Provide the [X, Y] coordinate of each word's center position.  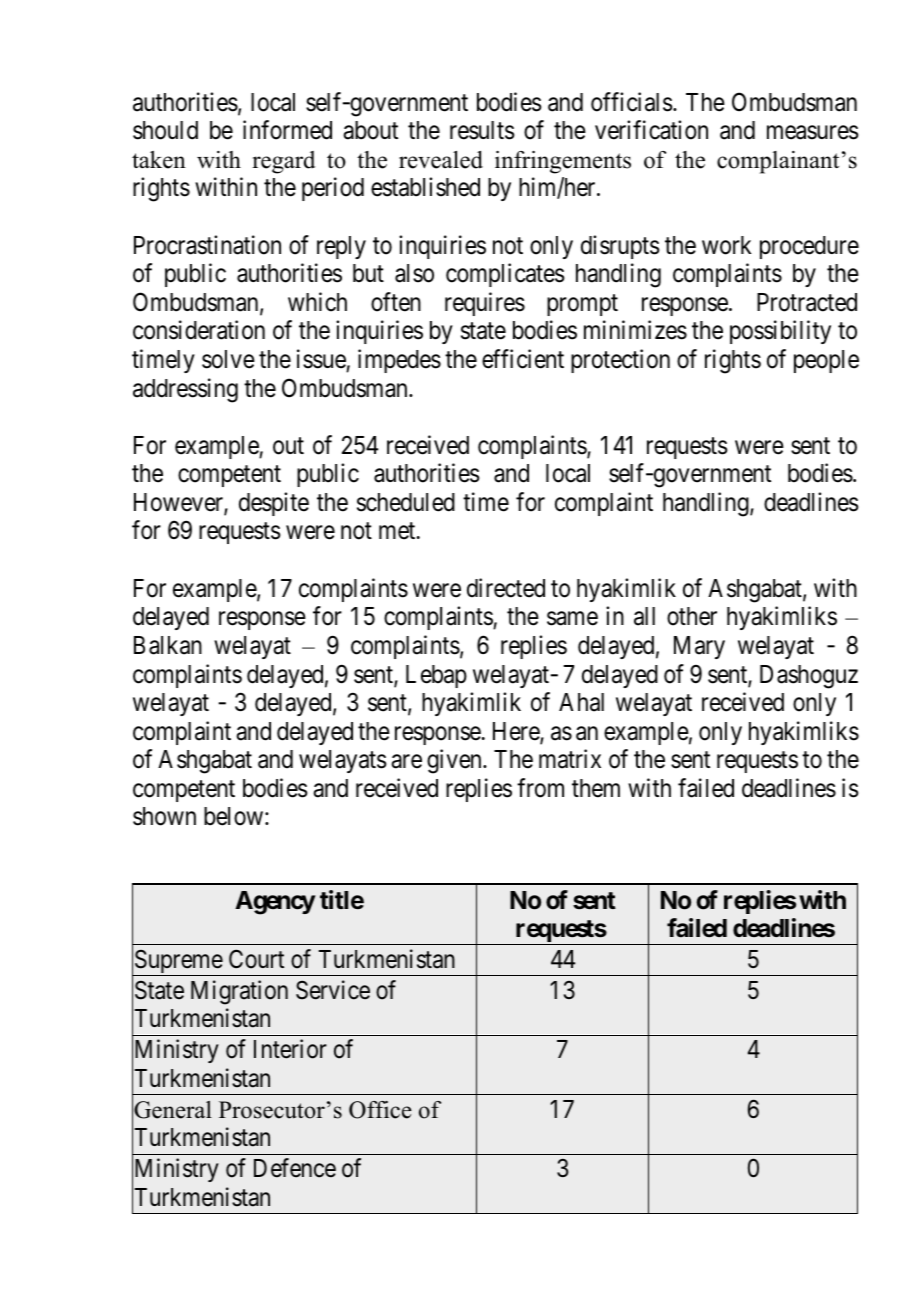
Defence [295, 1168]
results [482, 130]
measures [813, 133]
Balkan [168, 645]
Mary [699, 647]
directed [506, 588]
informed [287, 130]
